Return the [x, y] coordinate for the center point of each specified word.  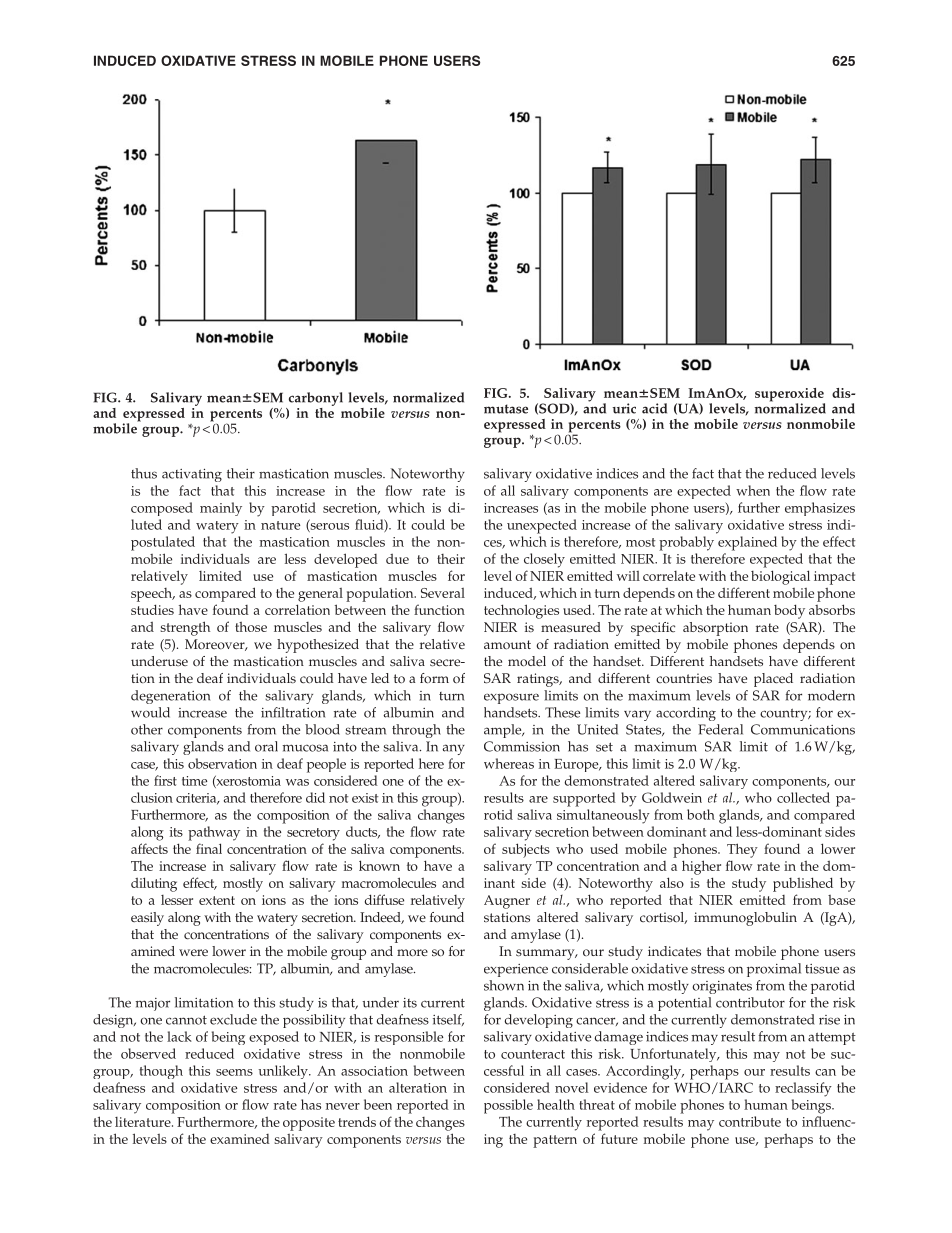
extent [217, 900]
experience [516, 970]
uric [624, 408]
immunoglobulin [745, 919]
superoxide [790, 396]
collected [803, 797]
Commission [522, 746]
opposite [309, 1124]
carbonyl [316, 399]
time [194, 781]
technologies [521, 611]
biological [780, 577]
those [251, 627]
